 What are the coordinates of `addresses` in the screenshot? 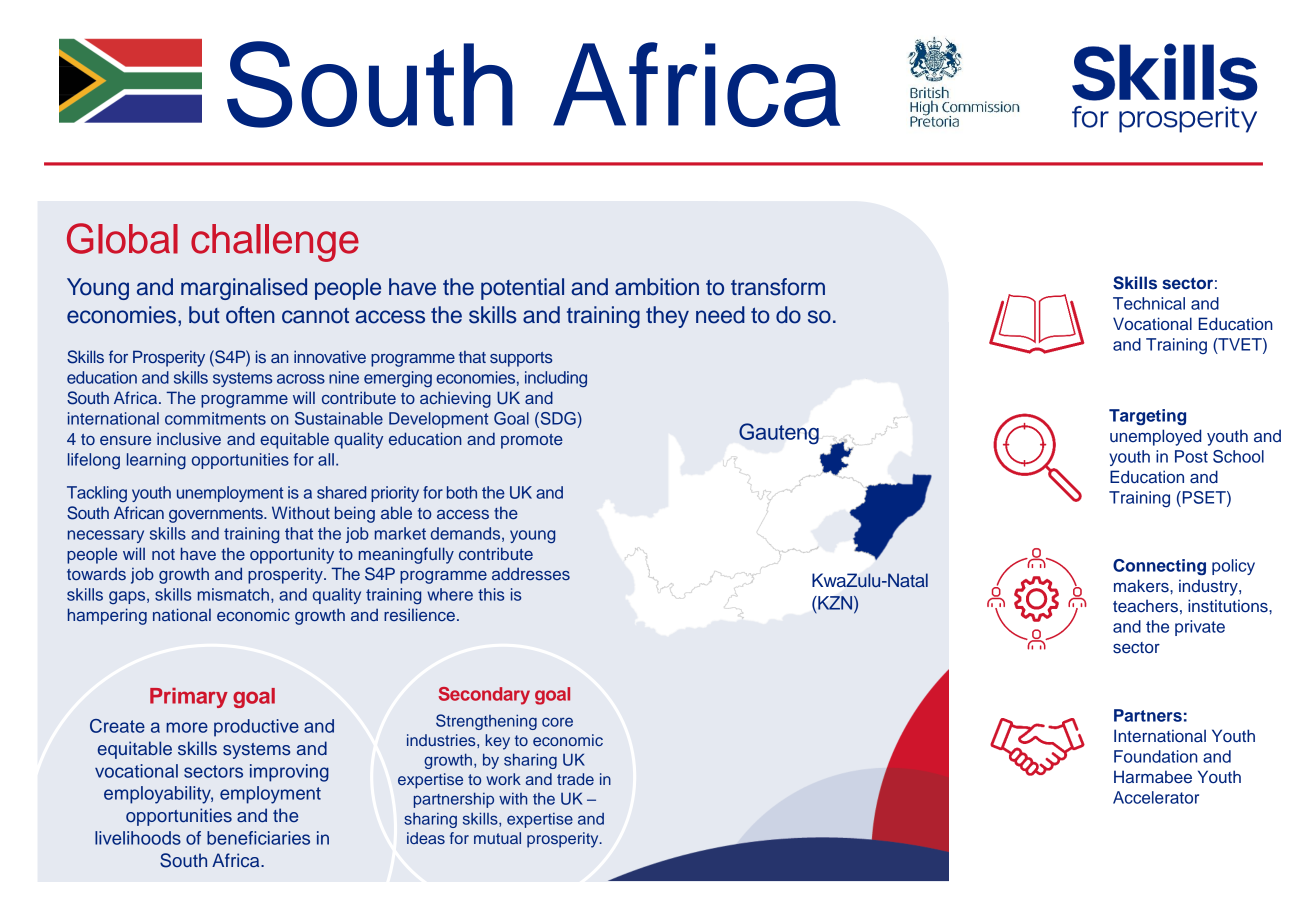 It's located at (531, 573).
